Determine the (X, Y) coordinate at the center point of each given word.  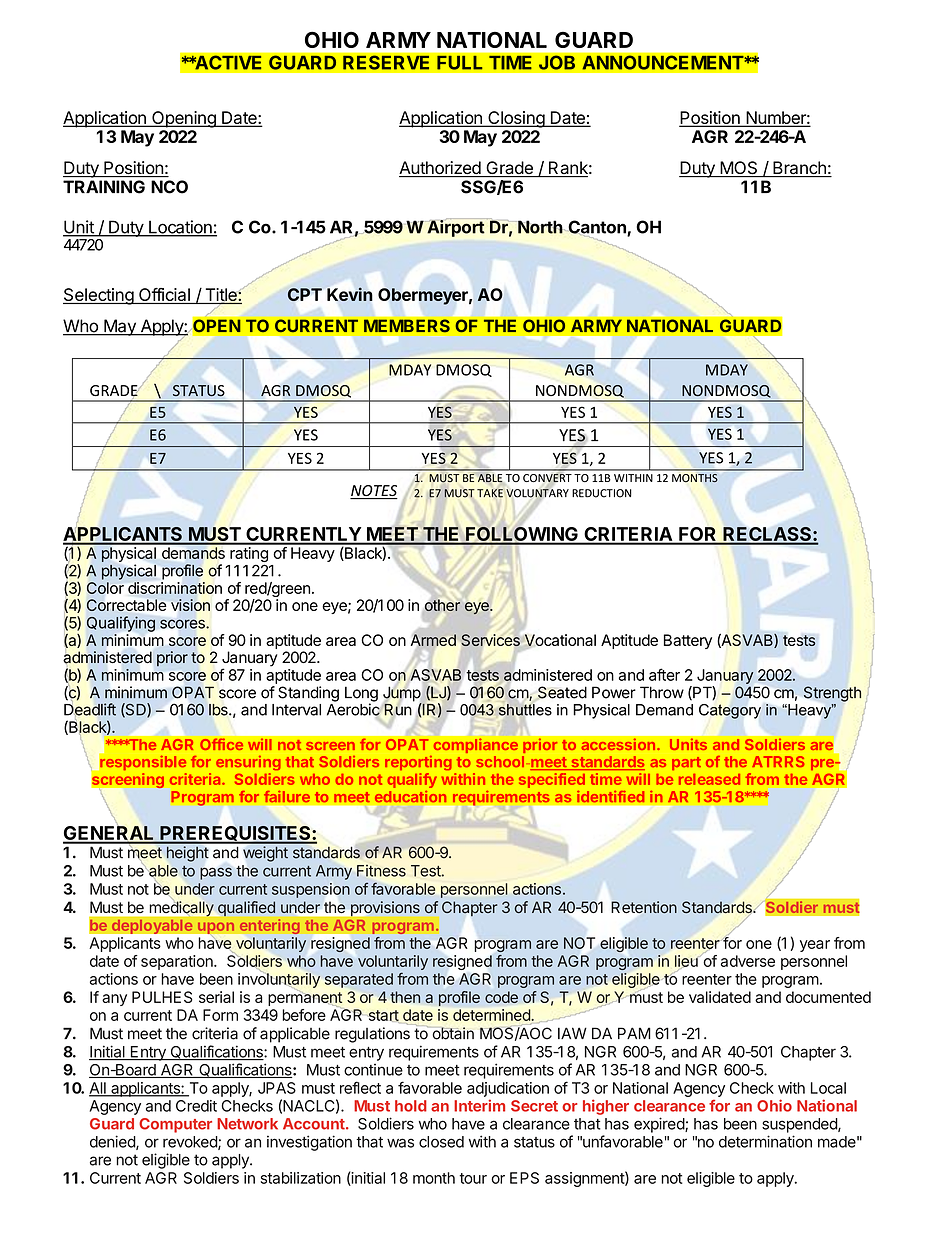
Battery (688, 641)
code (501, 997)
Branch (799, 169)
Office (222, 744)
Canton (598, 228)
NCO (169, 187)
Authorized (440, 169)
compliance (475, 745)
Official (164, 296)
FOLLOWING (522, 535)
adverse (748, 961)
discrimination (175, 588)
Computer (175, 1125)
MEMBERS (407, 325)
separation (178, 962)
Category (730, 711)
